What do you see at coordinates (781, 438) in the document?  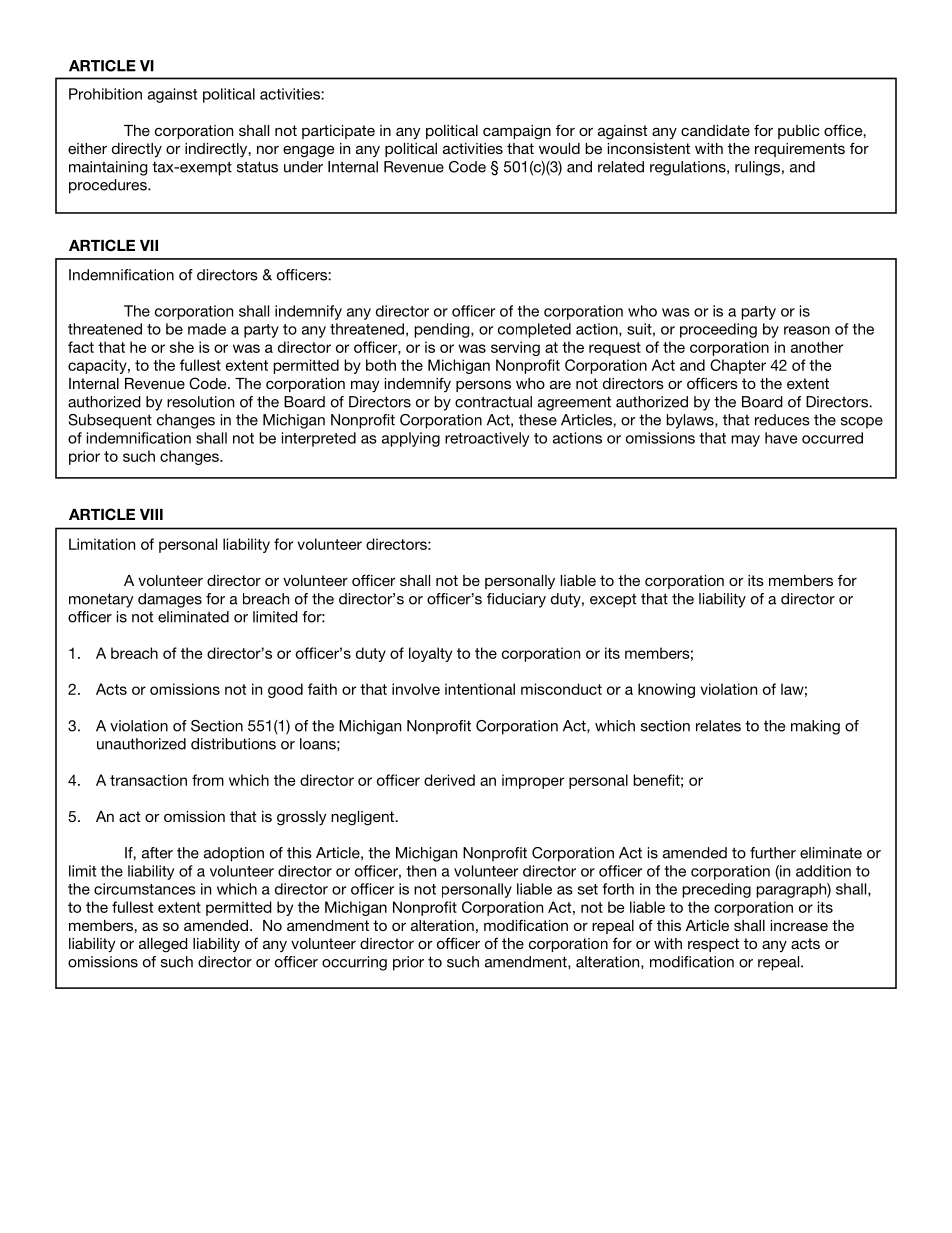 I see `have` at bounding box center [781, 438].
